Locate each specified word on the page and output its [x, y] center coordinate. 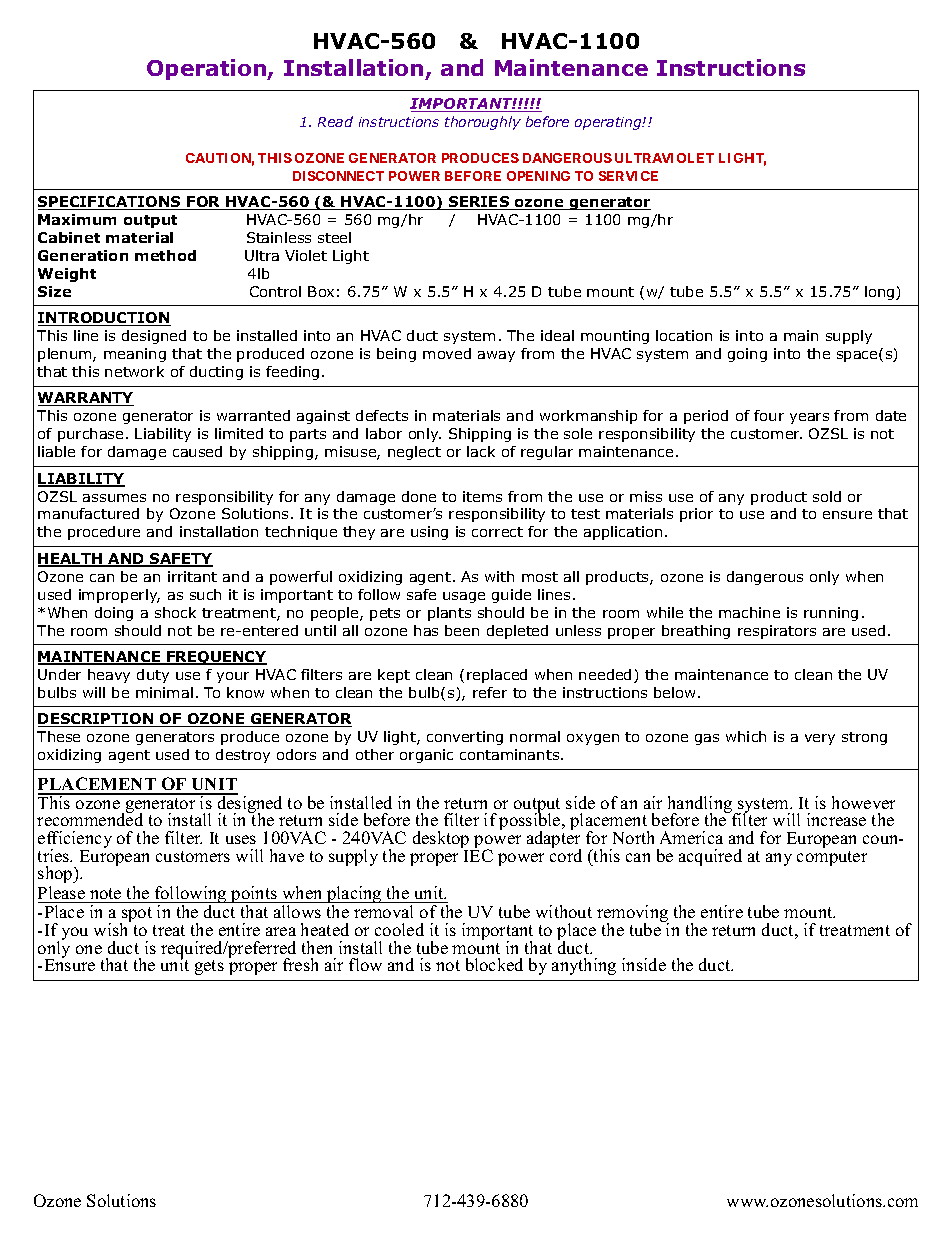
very [820, 739]
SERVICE [628, 176]
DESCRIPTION [97, 720]
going [747, 355]
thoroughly [483, 123]
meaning [135, 355]
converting [465, 738]
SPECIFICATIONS [110, 203]
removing [633, 915]
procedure [104, 533]
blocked [494, 964]
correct [497, 532]
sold [827, 496]
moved [447, 353]
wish [112, 928]
